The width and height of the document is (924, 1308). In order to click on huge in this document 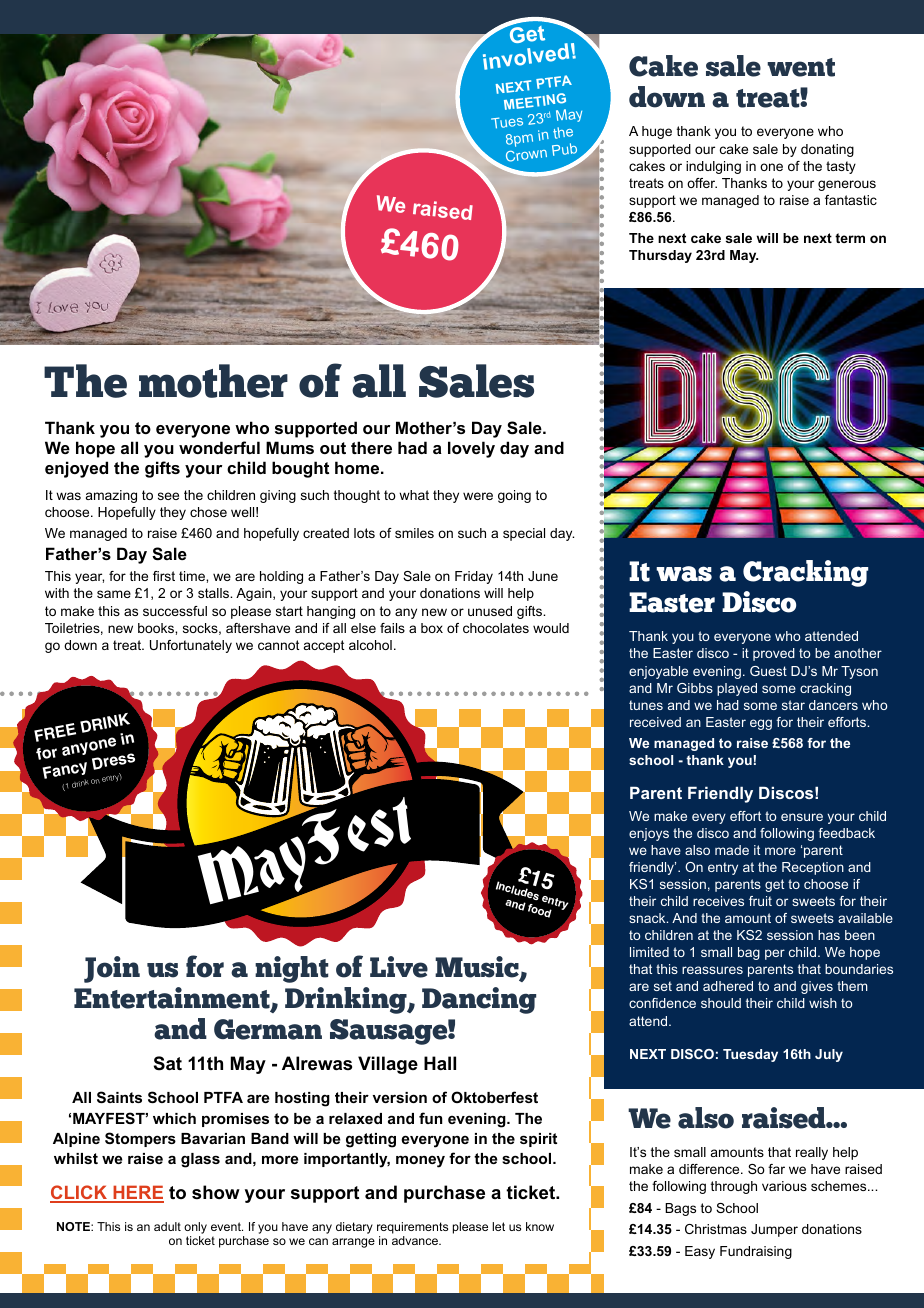, I will do `click(657, 132)`.
